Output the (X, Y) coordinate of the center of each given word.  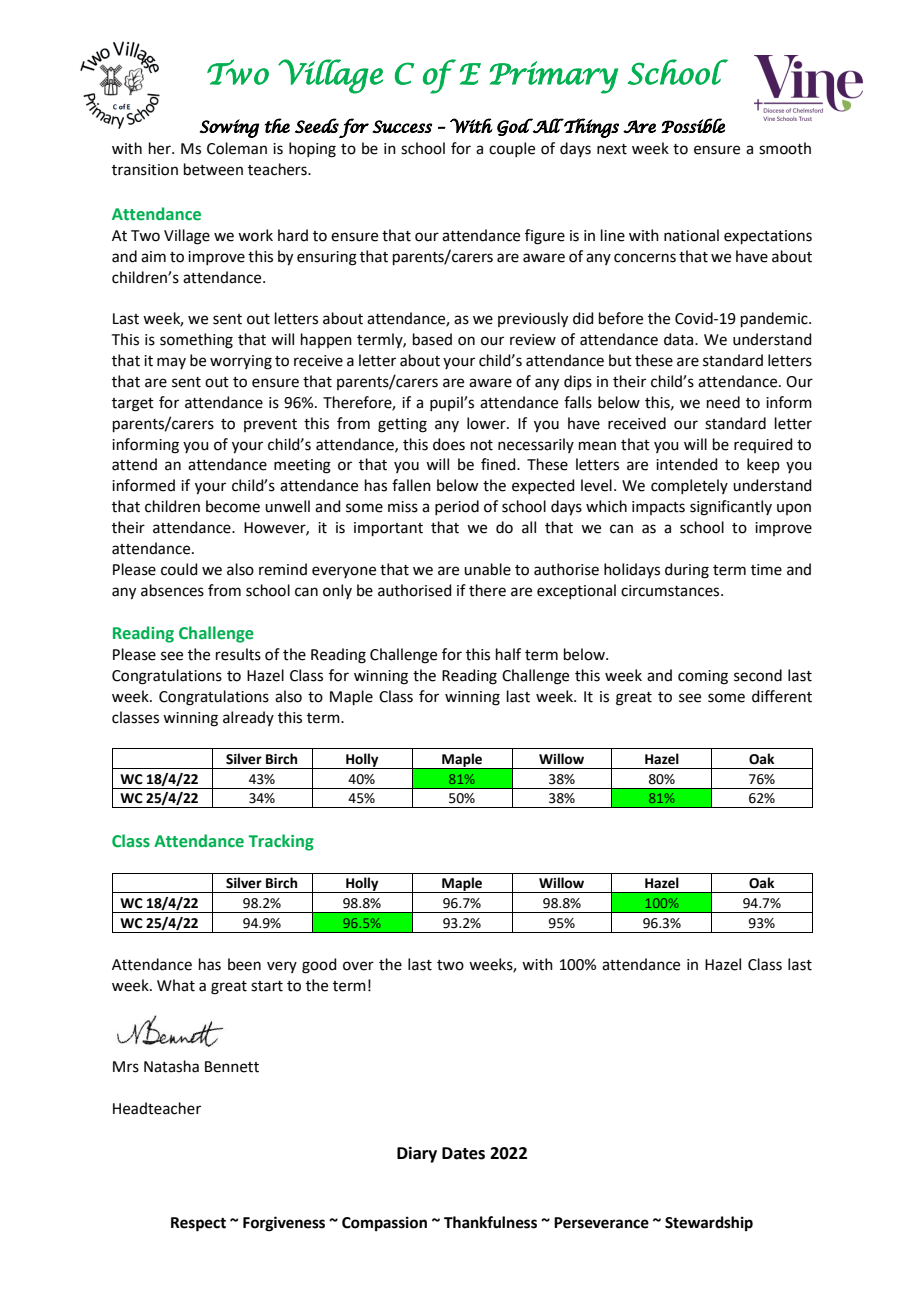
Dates (463, 1153)
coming (703, 677)
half (508, 654)
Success (402, 126)
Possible (693, 125)
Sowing (229, 128)
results (238, 654)
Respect (198, 1224)
